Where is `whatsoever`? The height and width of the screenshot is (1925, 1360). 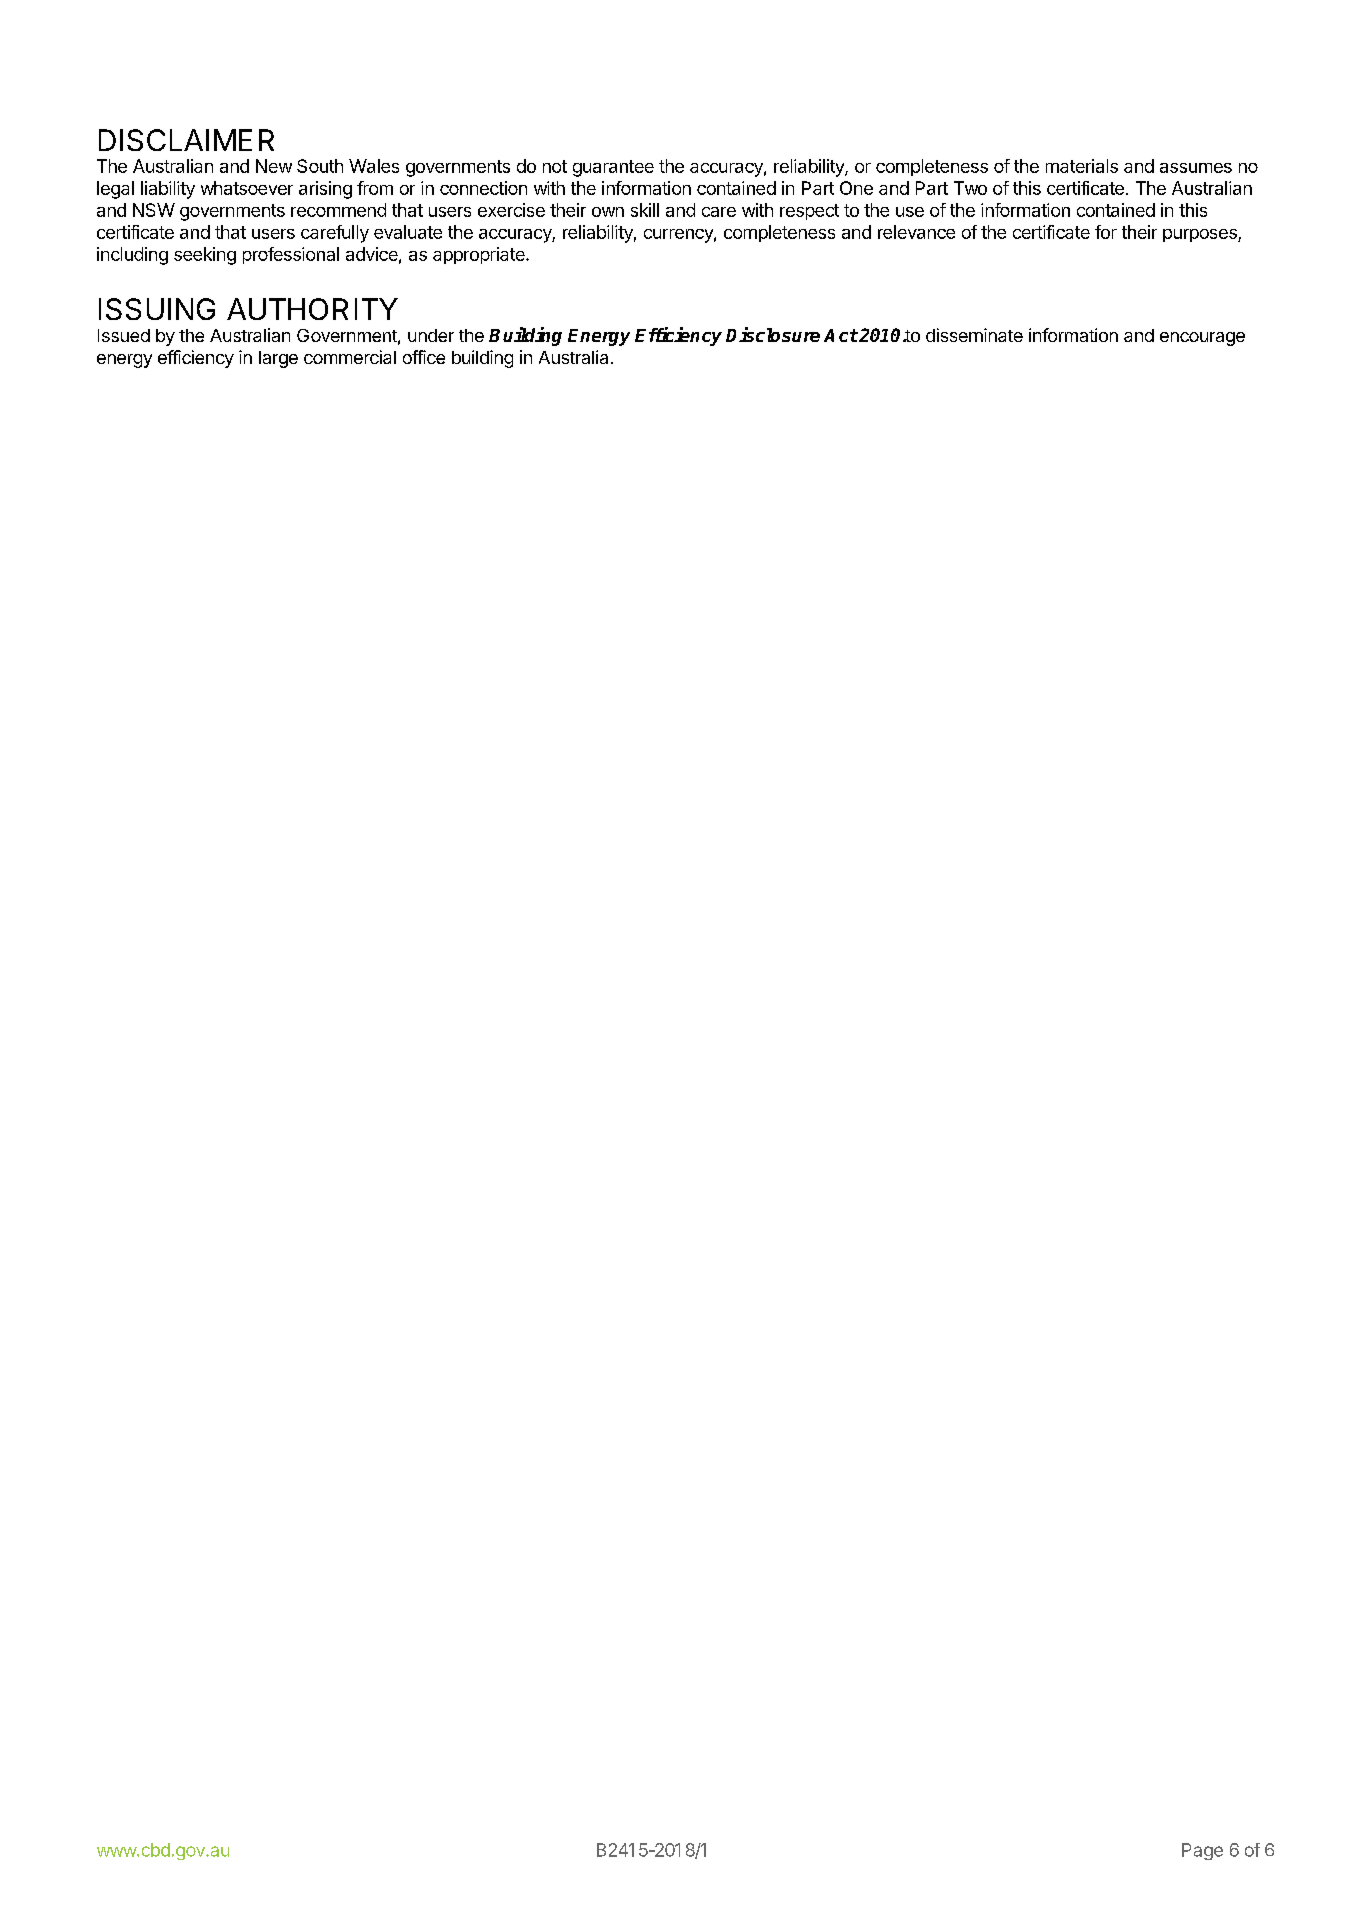 whatsoever is located at coordinates (247, 188).
